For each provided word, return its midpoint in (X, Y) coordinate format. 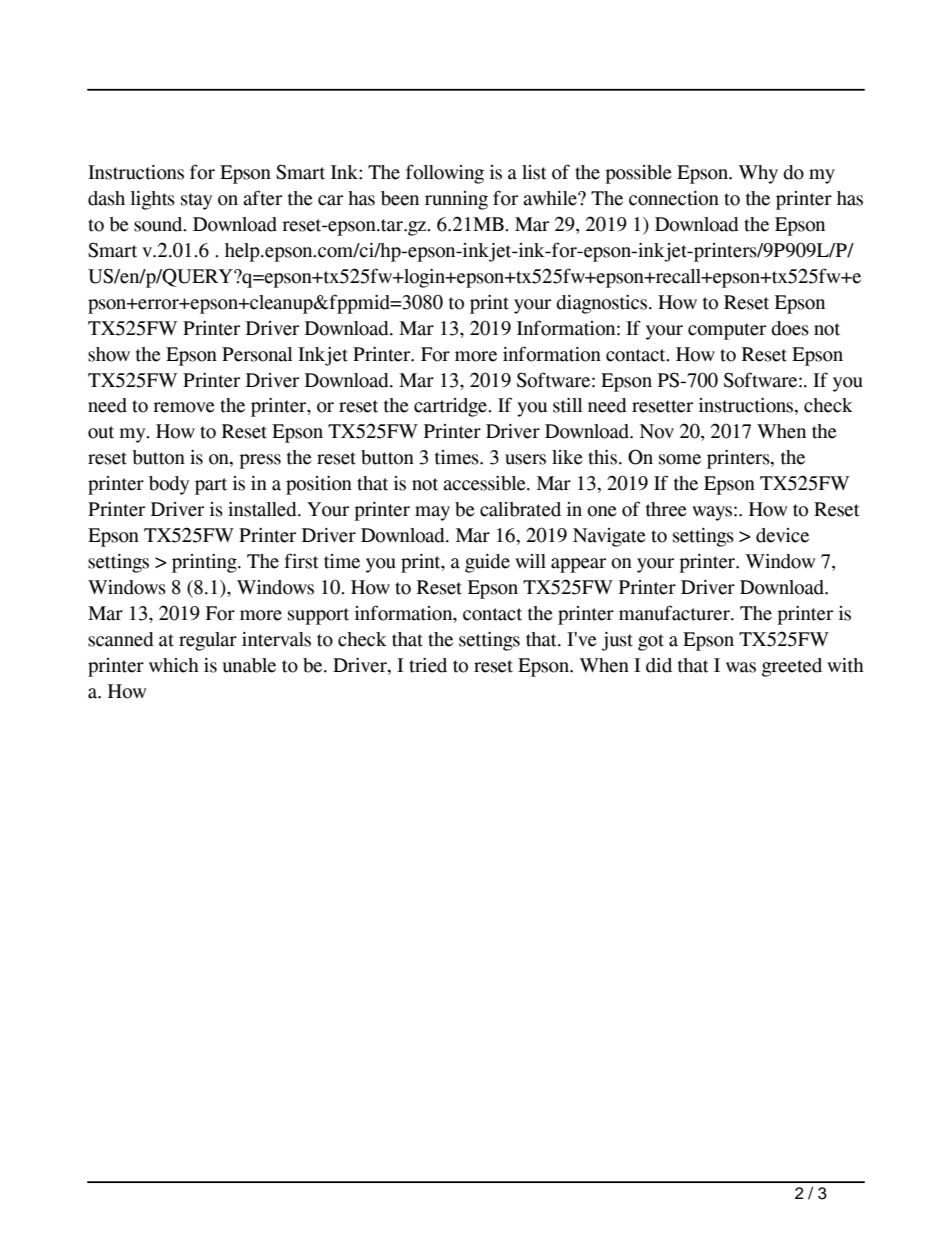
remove (184, 407)
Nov (657, 431)
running (456, 200)
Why (758, 174)
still (568, 405)
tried (428, 665)
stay (196, 201)
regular (208, 641)
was (741, 667)
